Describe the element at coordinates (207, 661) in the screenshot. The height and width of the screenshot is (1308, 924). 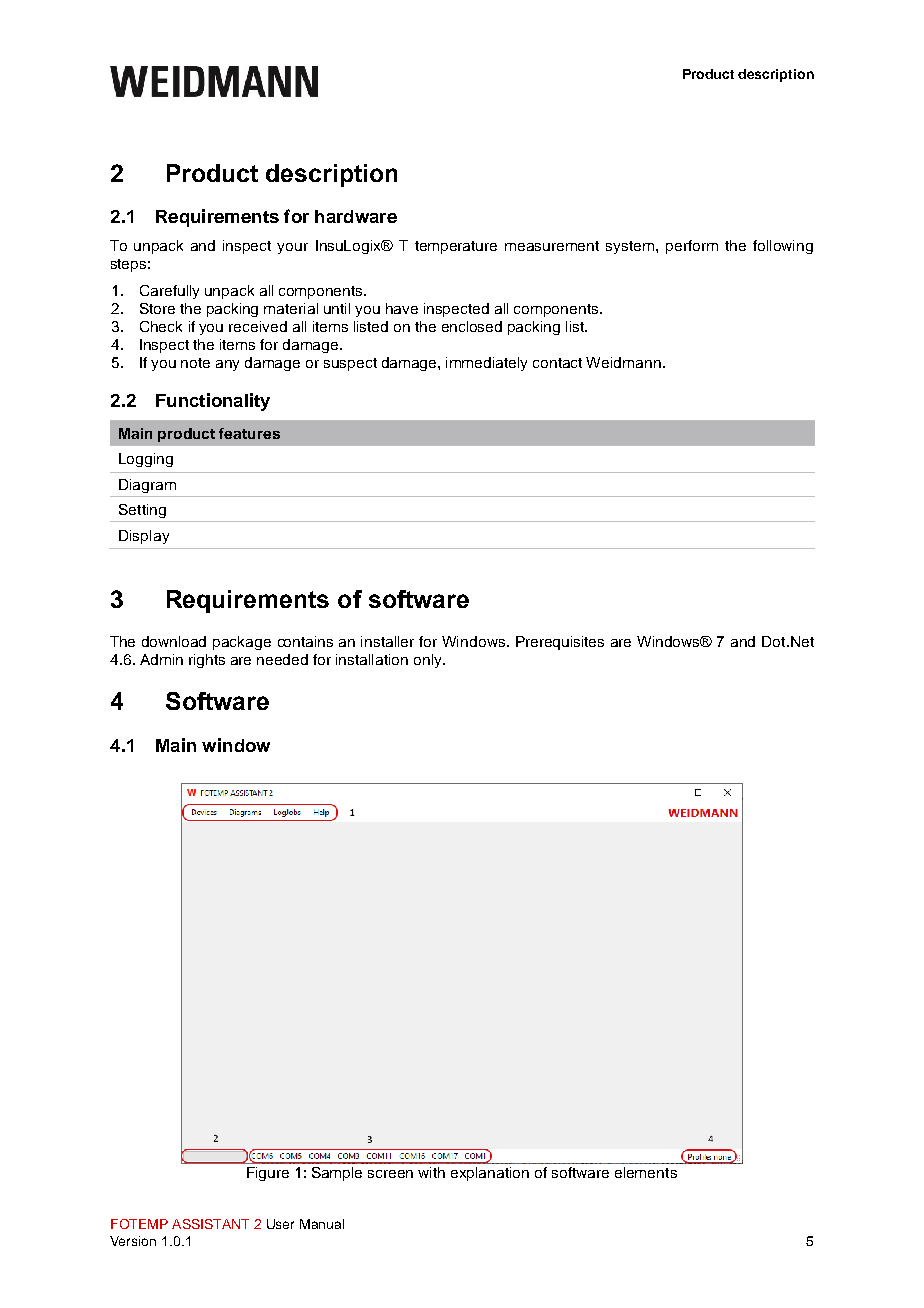
I see `rights` at that location.
